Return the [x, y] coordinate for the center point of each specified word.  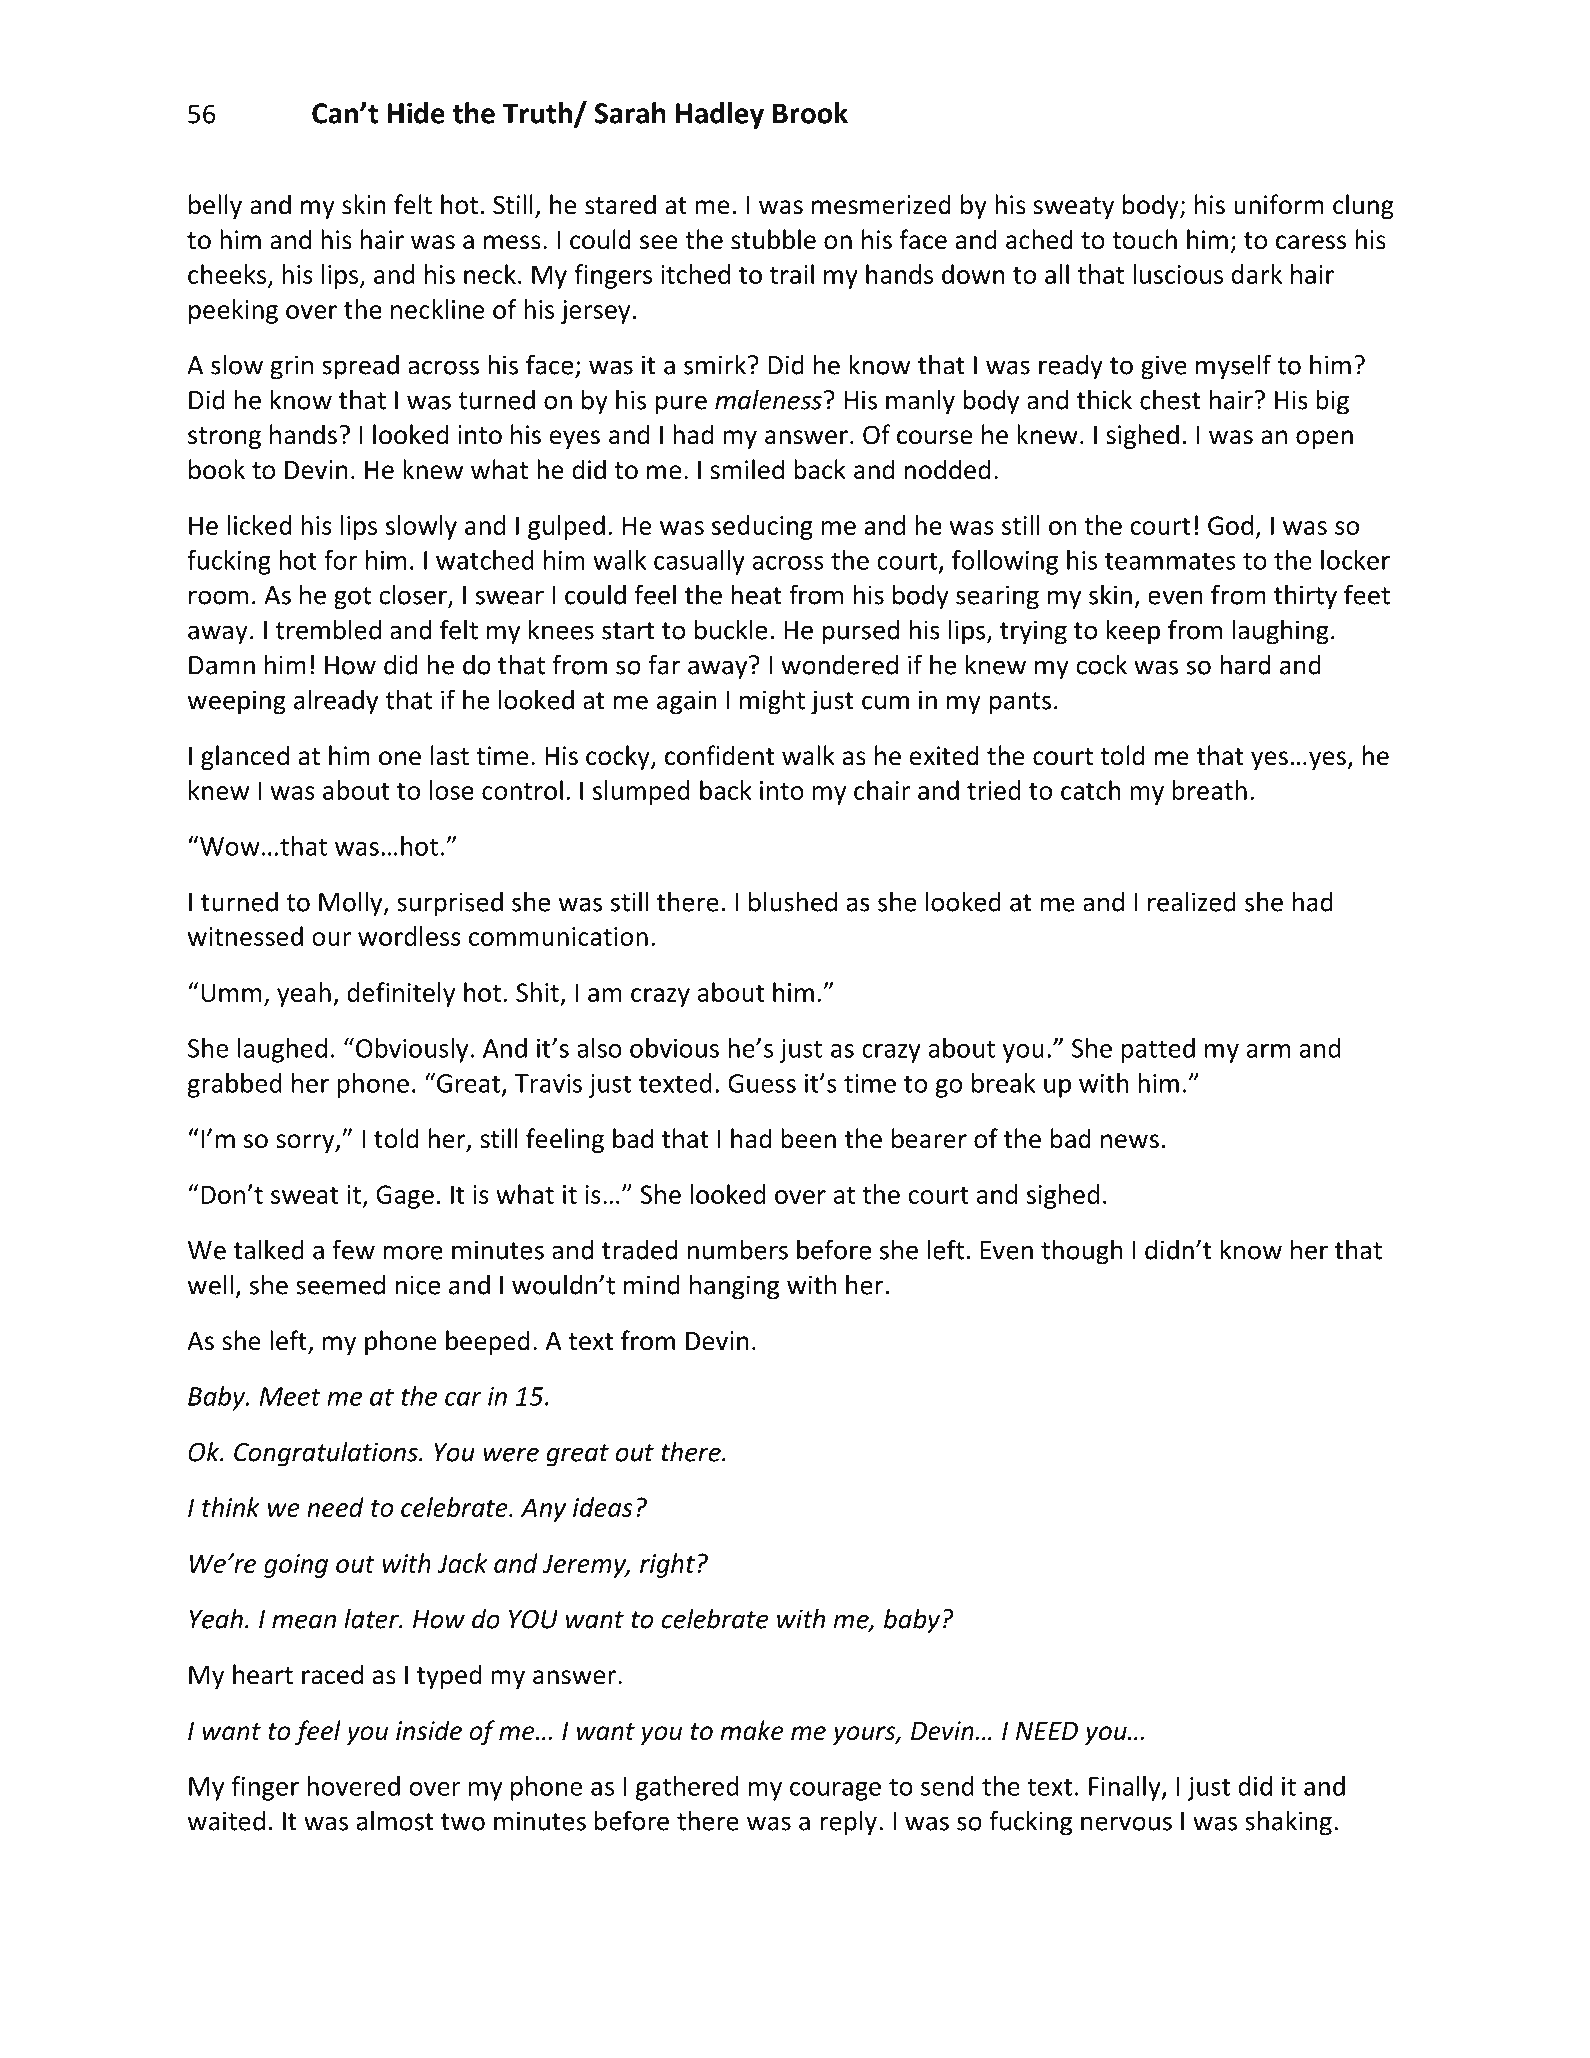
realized [1192, 901]
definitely [401, 994]
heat [756, 594]
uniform [1279, 204]
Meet [290, 1396]
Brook [810, 113]
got [352, 598]
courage [835, 1791]
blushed [793, 901]
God [1230, 525]
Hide [416, 113]
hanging [734, 1287]
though [1082, 1252]
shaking [1288, 1823]
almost [395, 1820]
